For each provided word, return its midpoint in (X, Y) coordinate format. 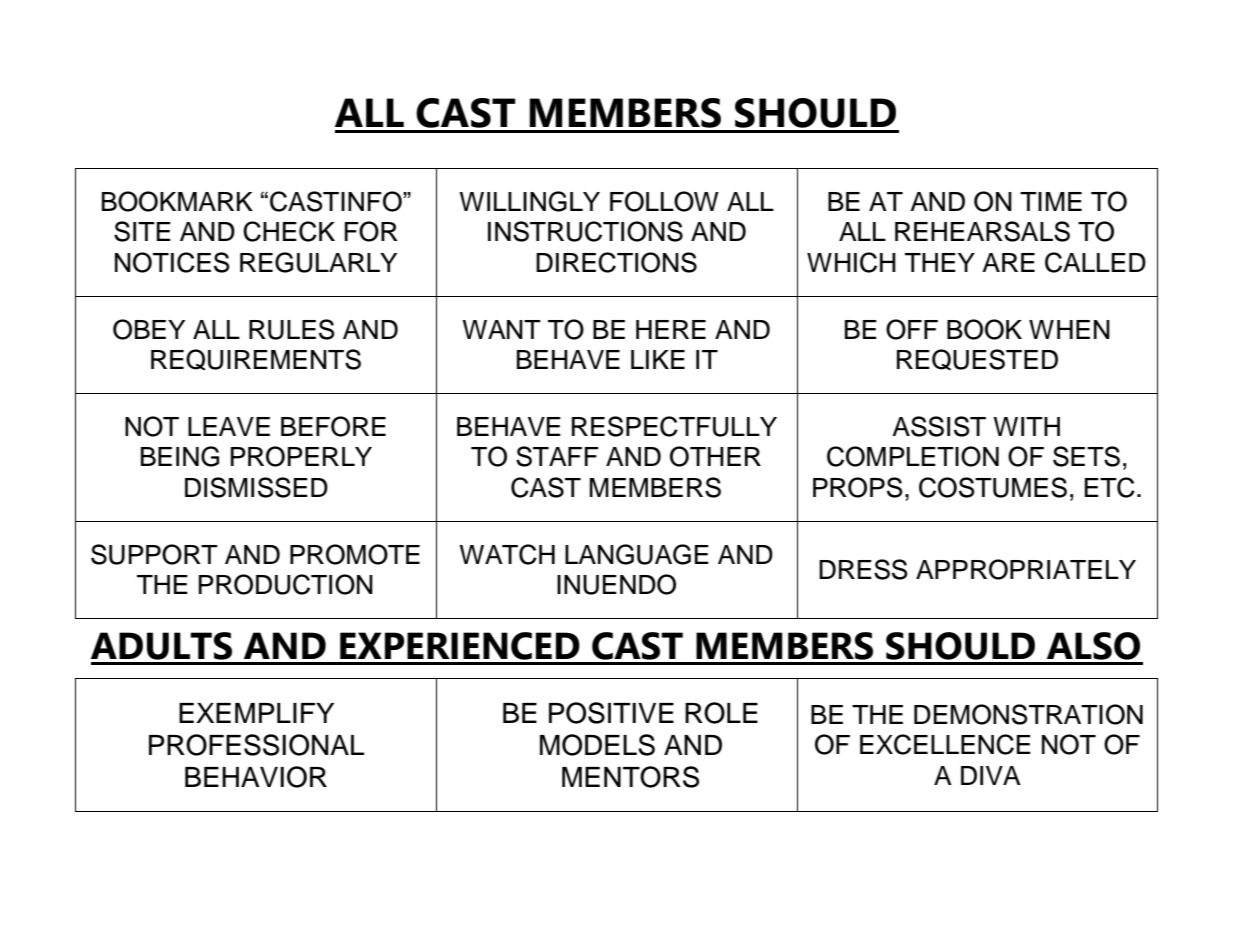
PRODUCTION (286, 584)
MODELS (597, 745)
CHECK (289, 231)
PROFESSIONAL (256, 745)
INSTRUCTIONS (585, 231)
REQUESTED (977, 359)
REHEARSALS (982, 231)
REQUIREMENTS (256, 360)
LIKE (658, 359)
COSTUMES (993, 487)
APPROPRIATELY (1026, 569)
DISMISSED (256, 487)
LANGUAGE (637, 554)
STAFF (557, 456)
